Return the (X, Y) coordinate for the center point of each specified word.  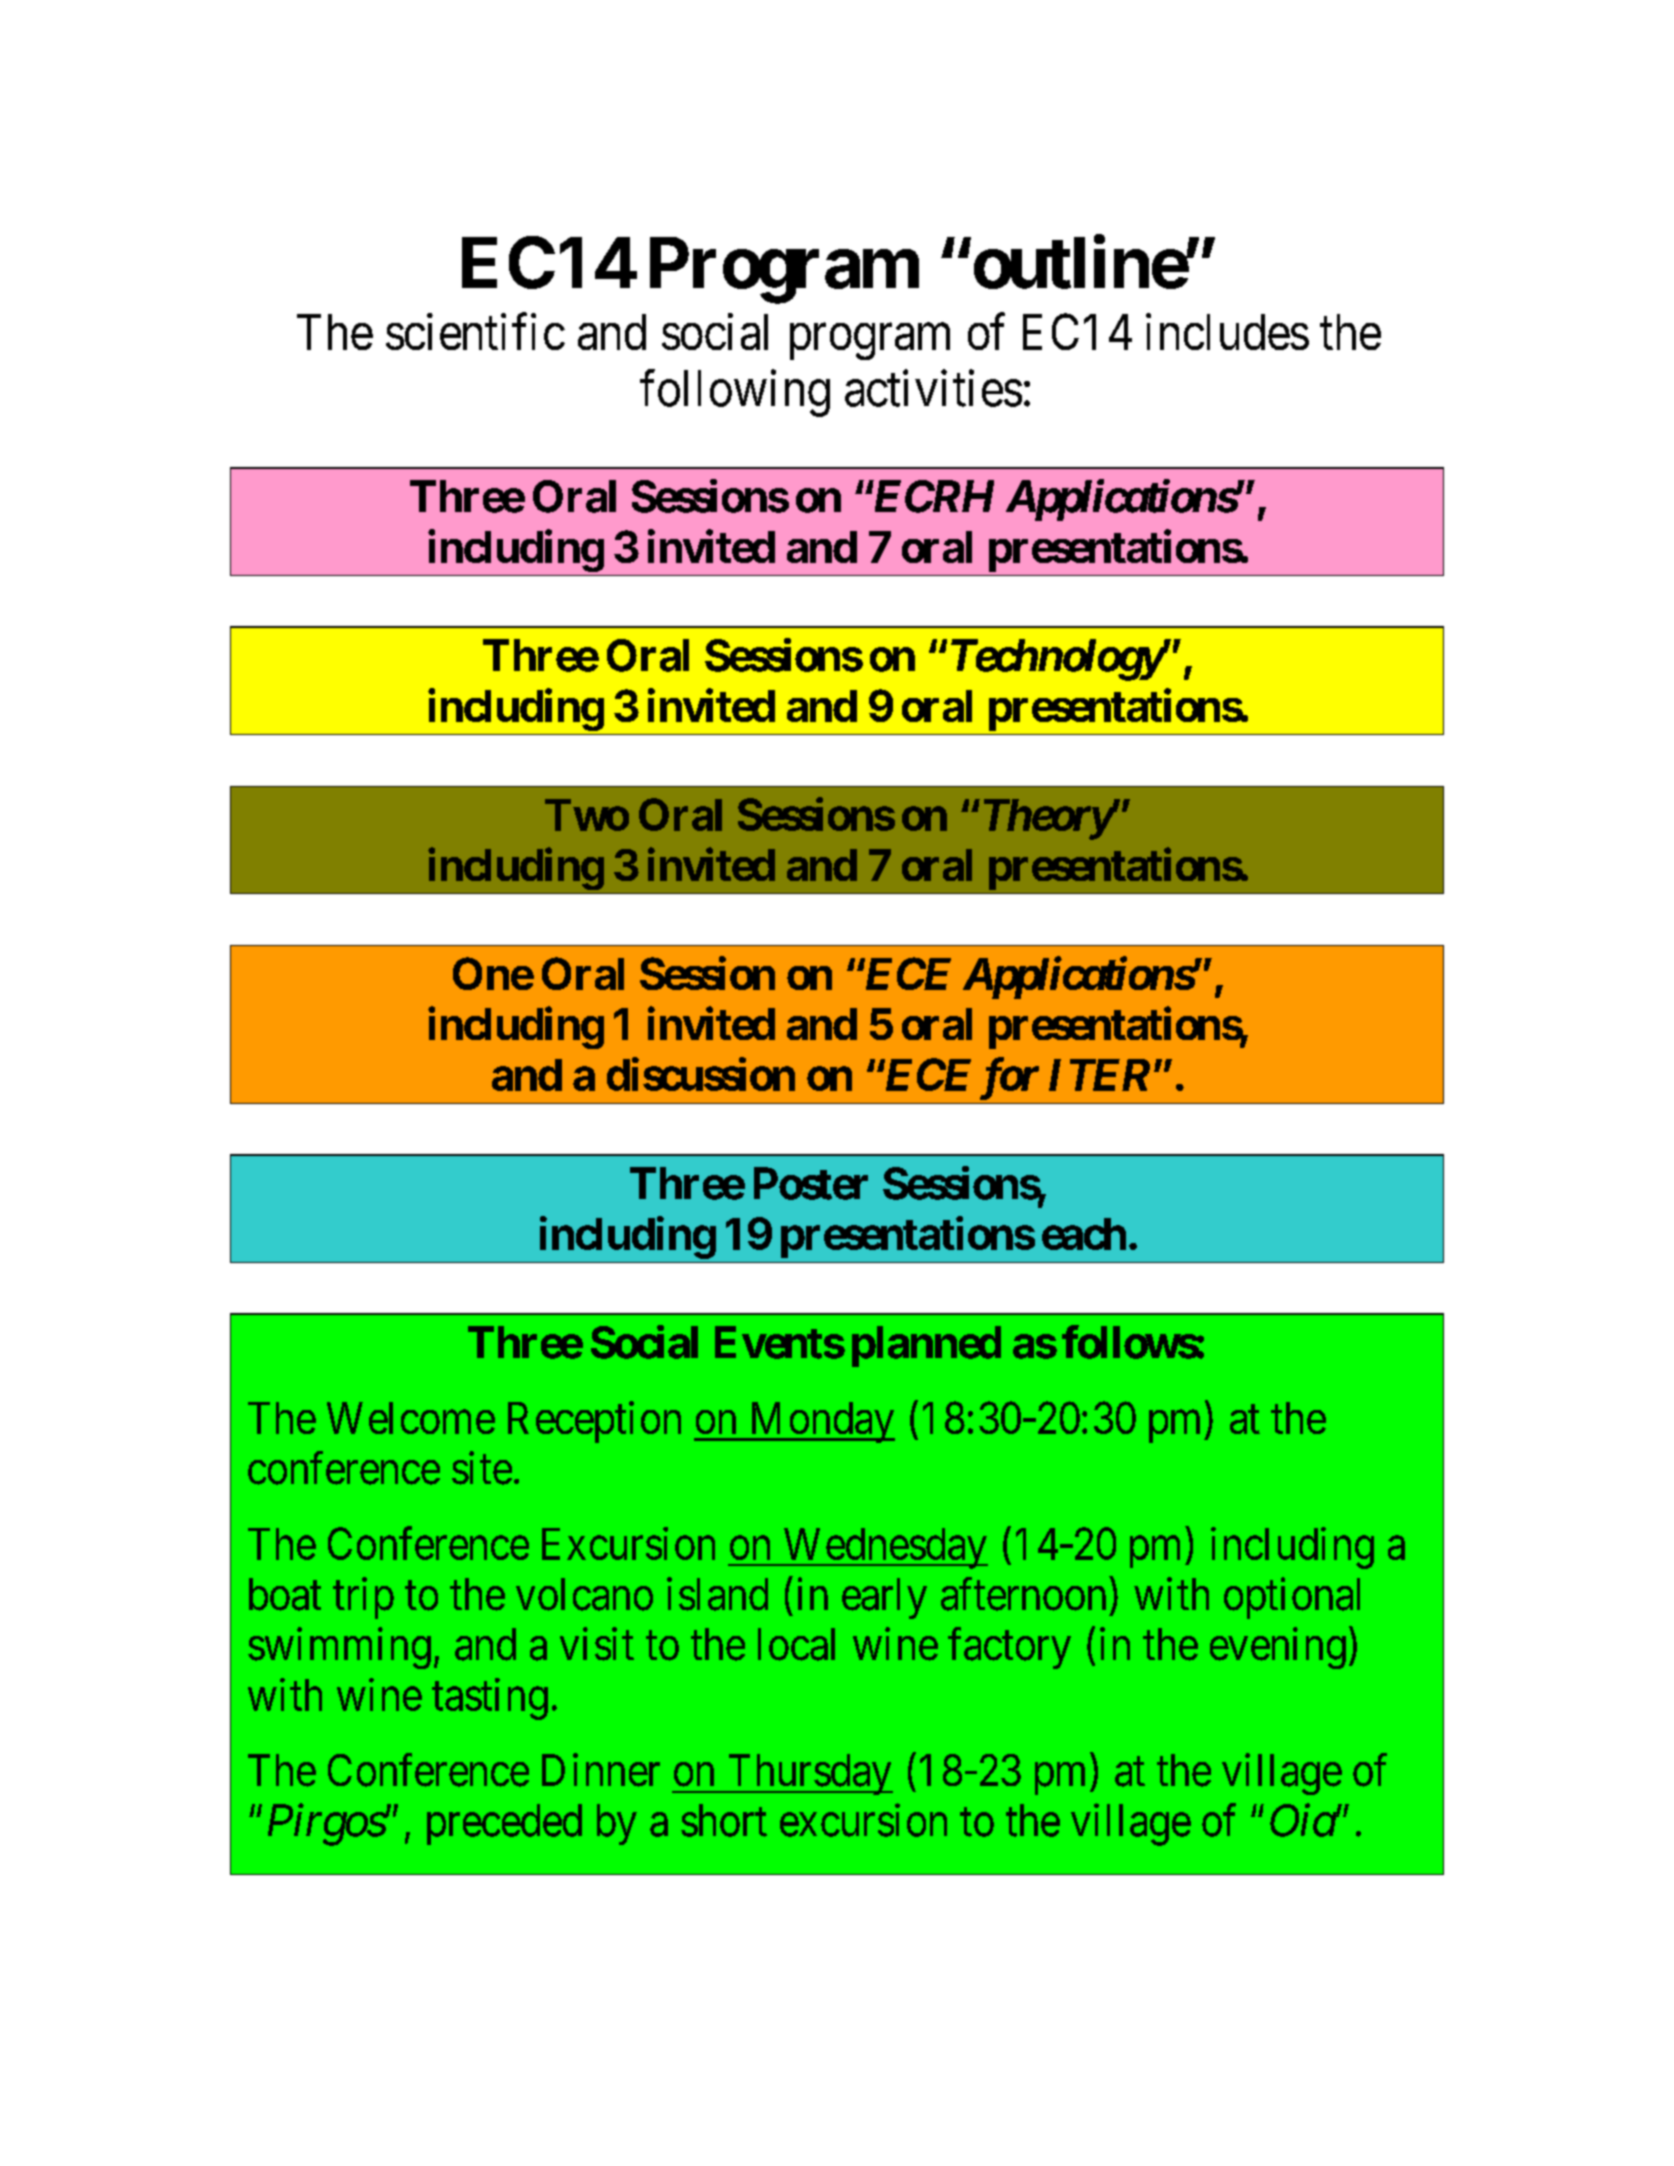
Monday (821, 1422)
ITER (1099, 1075)
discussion (701, 1074)
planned (926, 1346)
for (1009, 1078)
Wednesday (884, 1548)
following (735, 393)
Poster (811, 1183)
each (1084, 1234)
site (482, 1468)
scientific (475, 332)
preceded (504, 1824)
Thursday (809, 1774)
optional (1292, 1598)
